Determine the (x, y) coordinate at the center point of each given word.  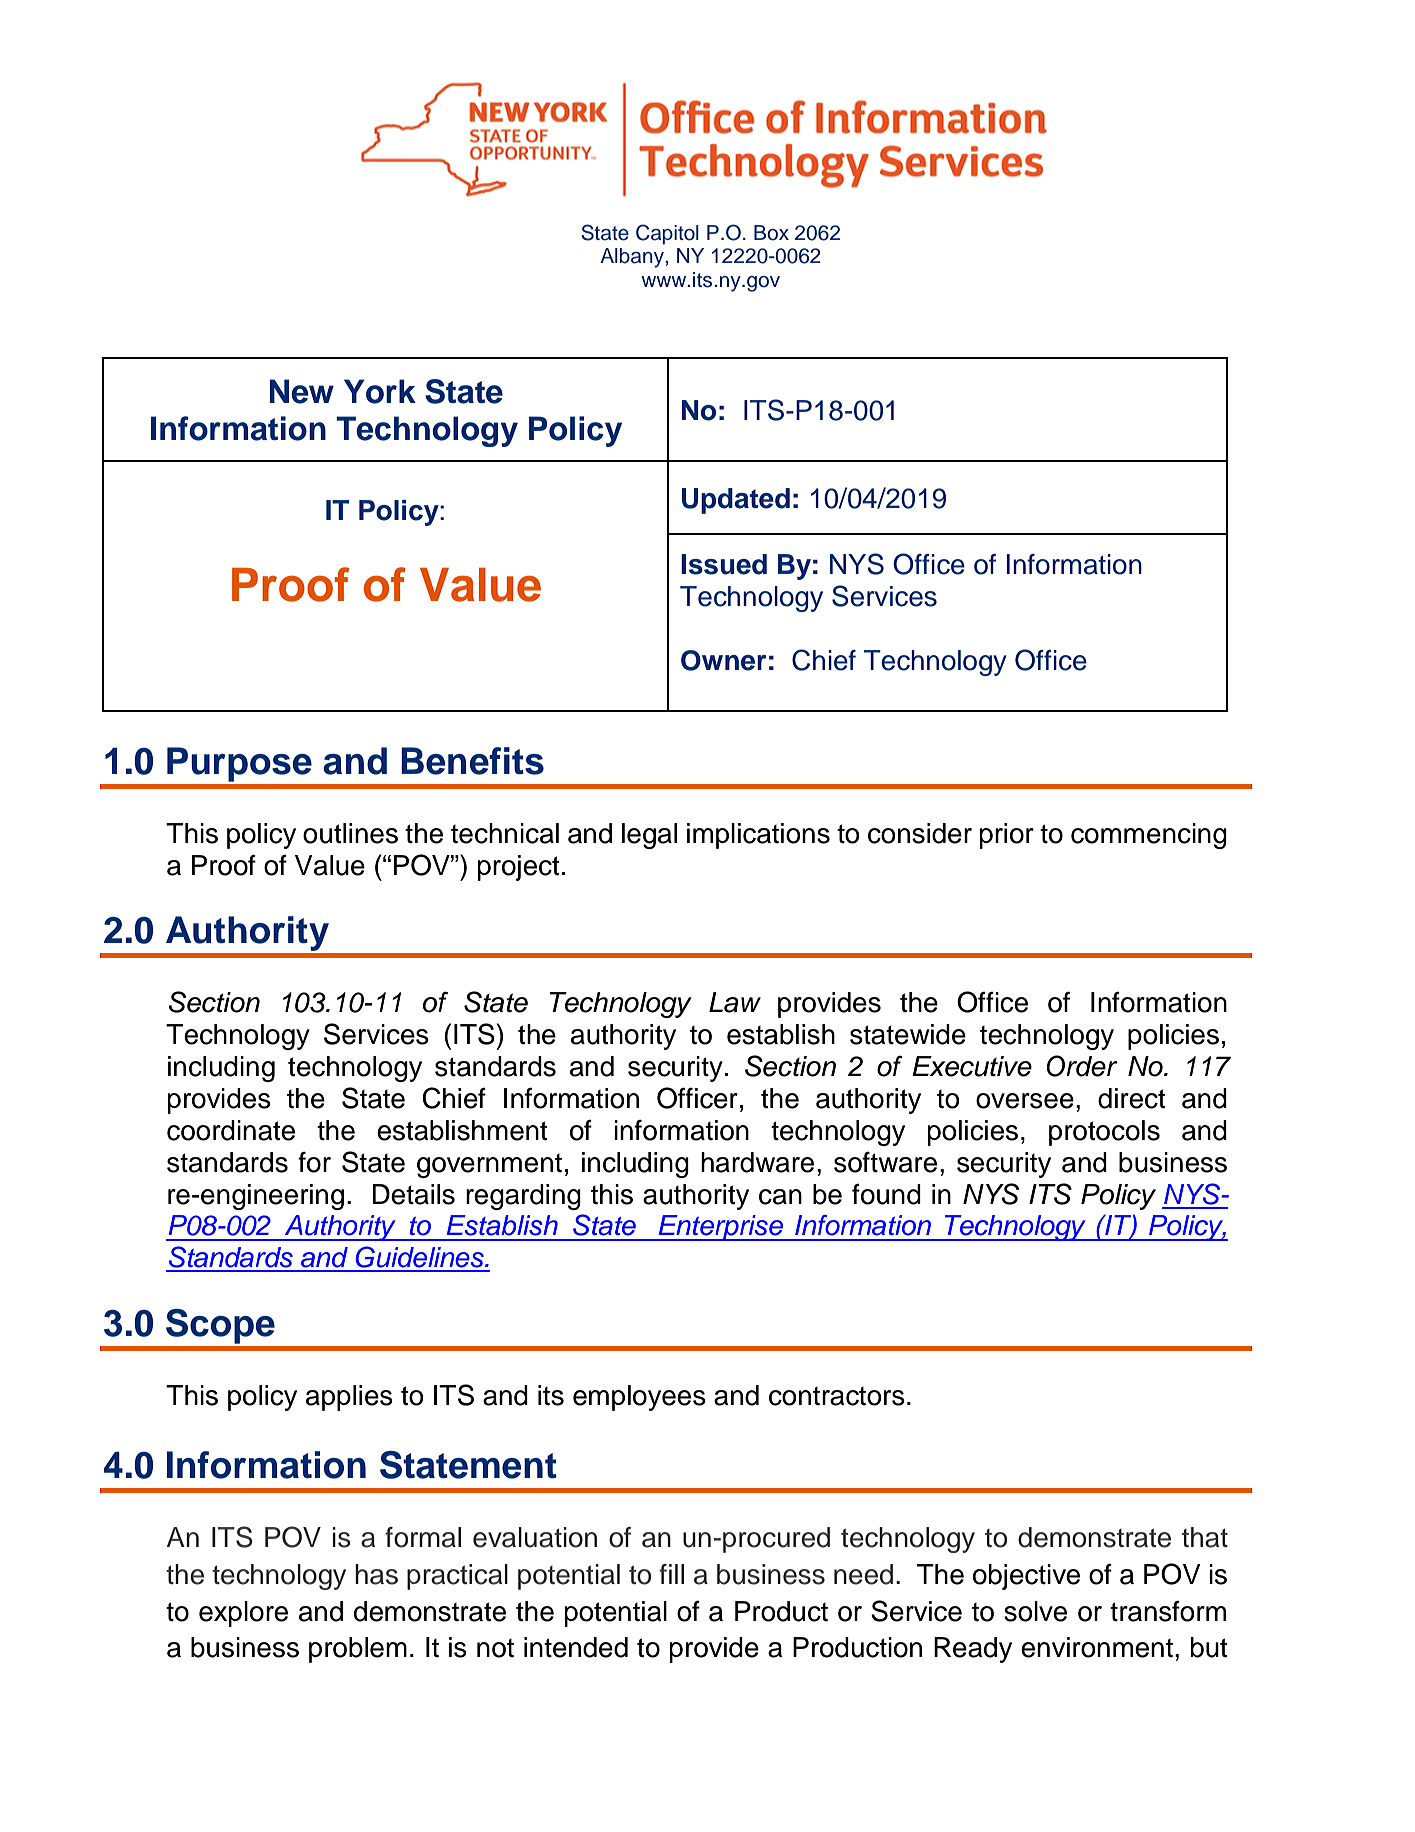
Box (771, 233)
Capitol (667, 234)
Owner (723, 660)
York (380, 391)
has (376, 1574)
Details (413, 1194)
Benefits (472, 761)
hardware (757, 1162)
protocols (1104, 1133)
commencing (1149, 836)
